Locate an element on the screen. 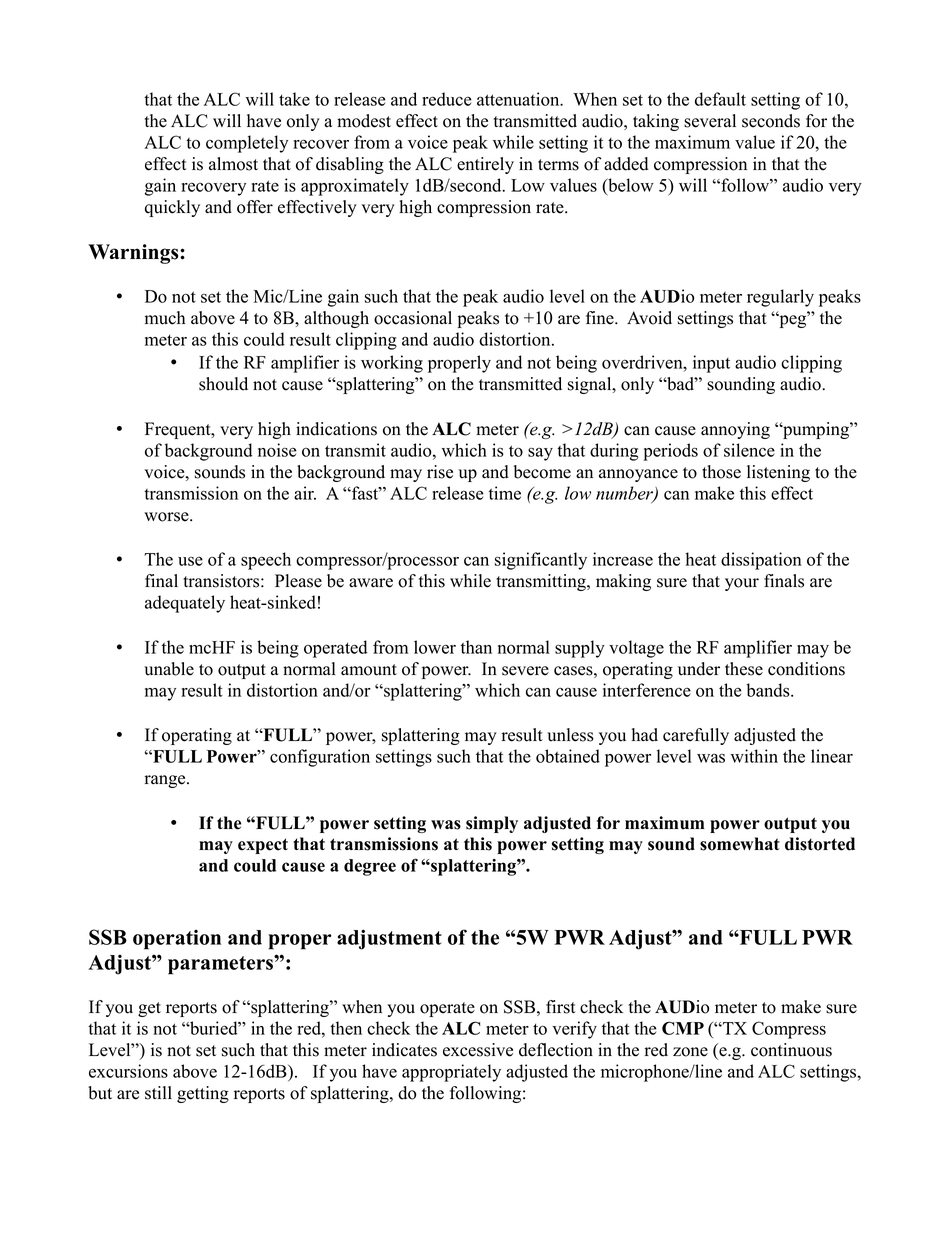  working is located at coordinates (392, 364).
